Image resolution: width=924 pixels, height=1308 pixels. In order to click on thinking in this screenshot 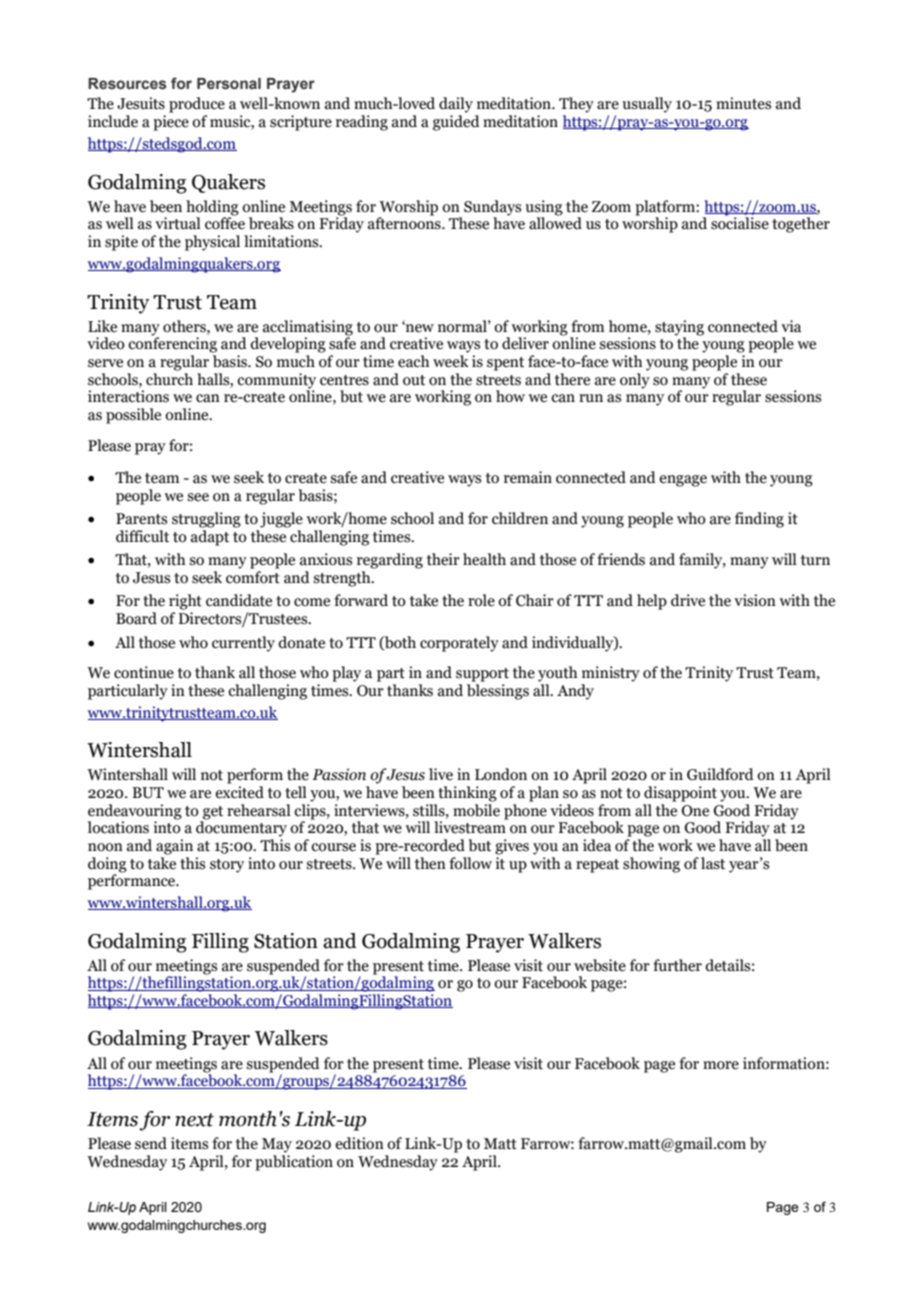, I will do `click(467, 794)`.
